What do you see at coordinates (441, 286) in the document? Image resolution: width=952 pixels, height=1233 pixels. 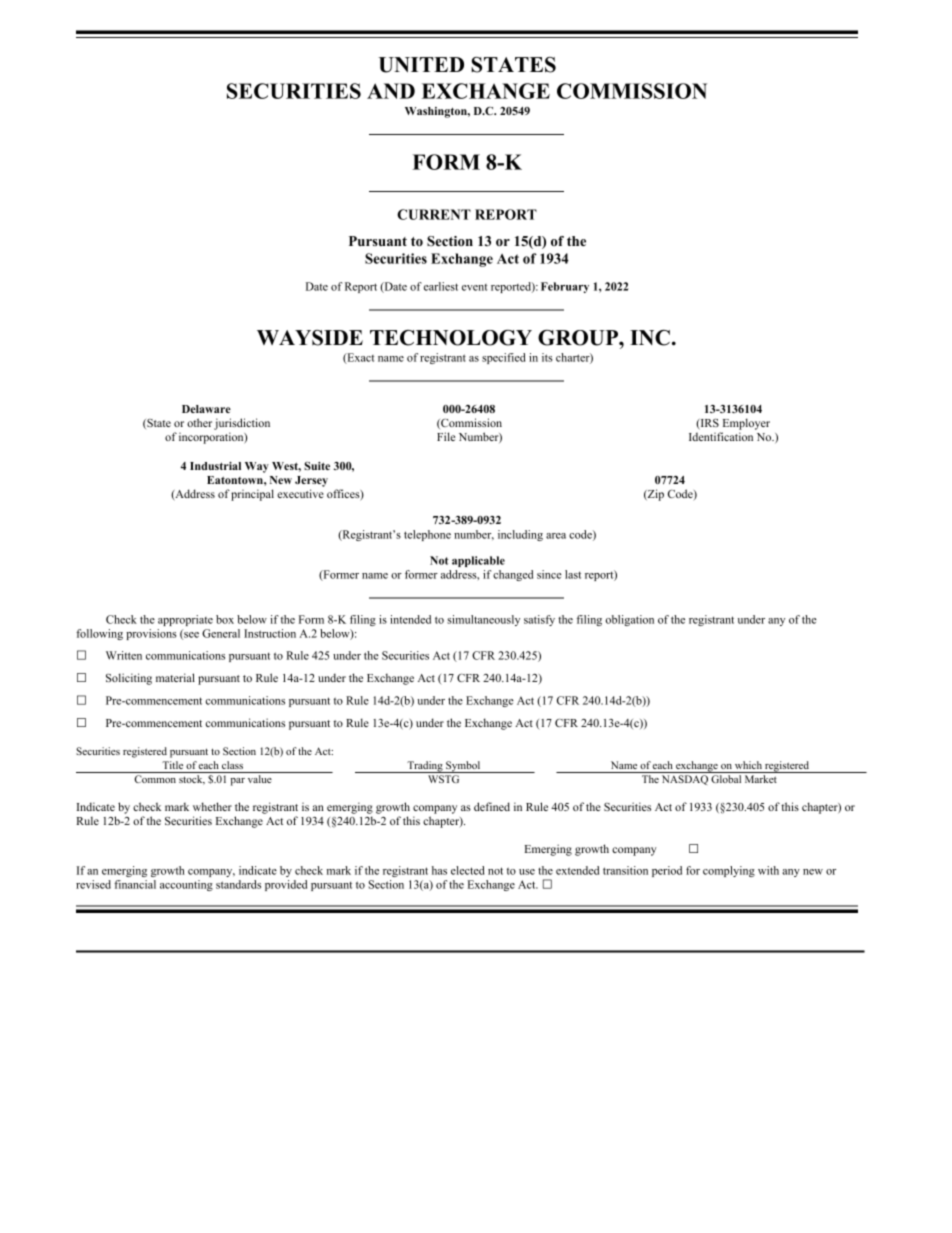 I see `earliest` at bounding box center [441, 286].
